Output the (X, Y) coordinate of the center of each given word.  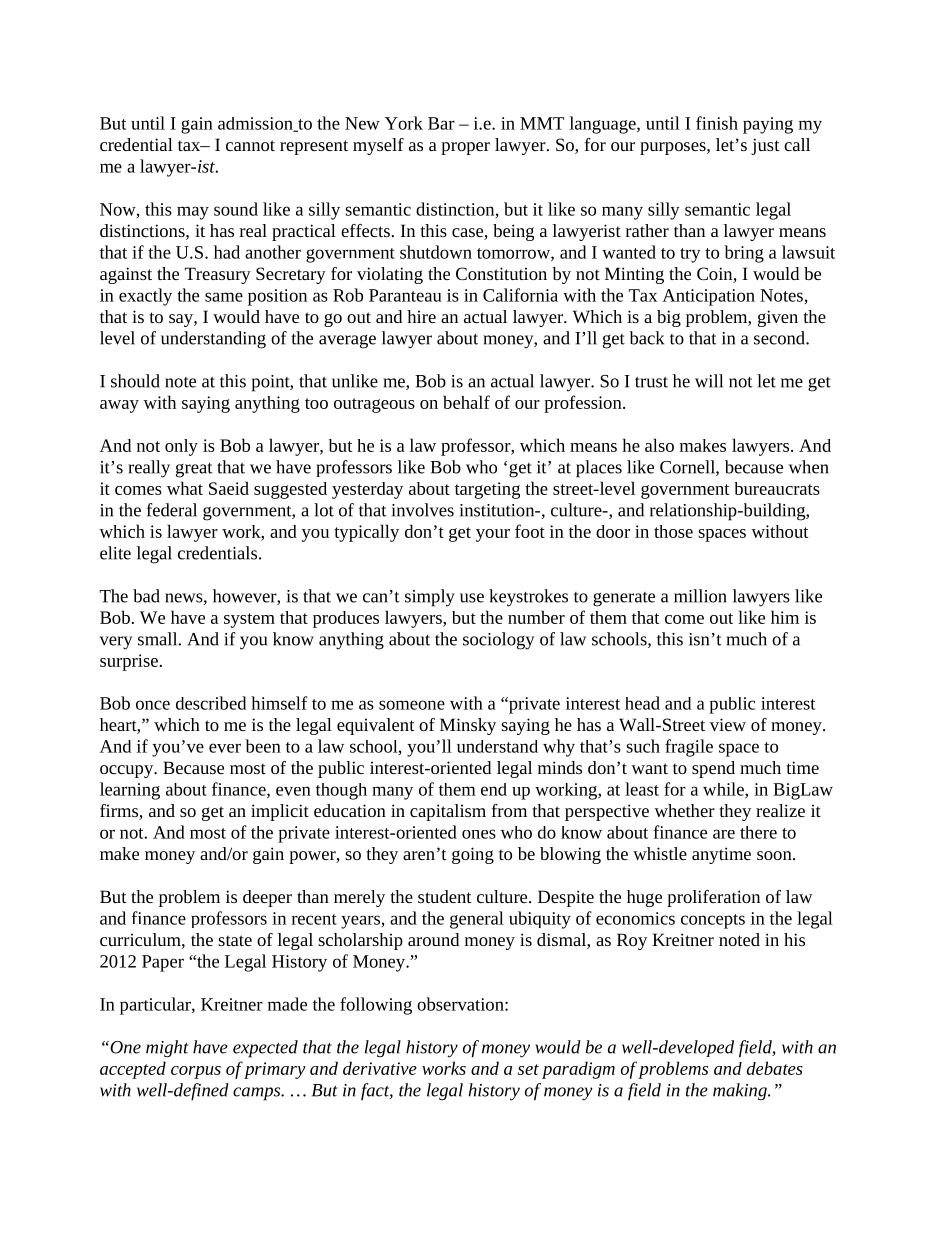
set (528, 1069)
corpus (196, 1072)
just (765, 146)
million (700, 596)
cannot (250, 145)
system (249, 620)
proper (465, 148)
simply (430, 598)
